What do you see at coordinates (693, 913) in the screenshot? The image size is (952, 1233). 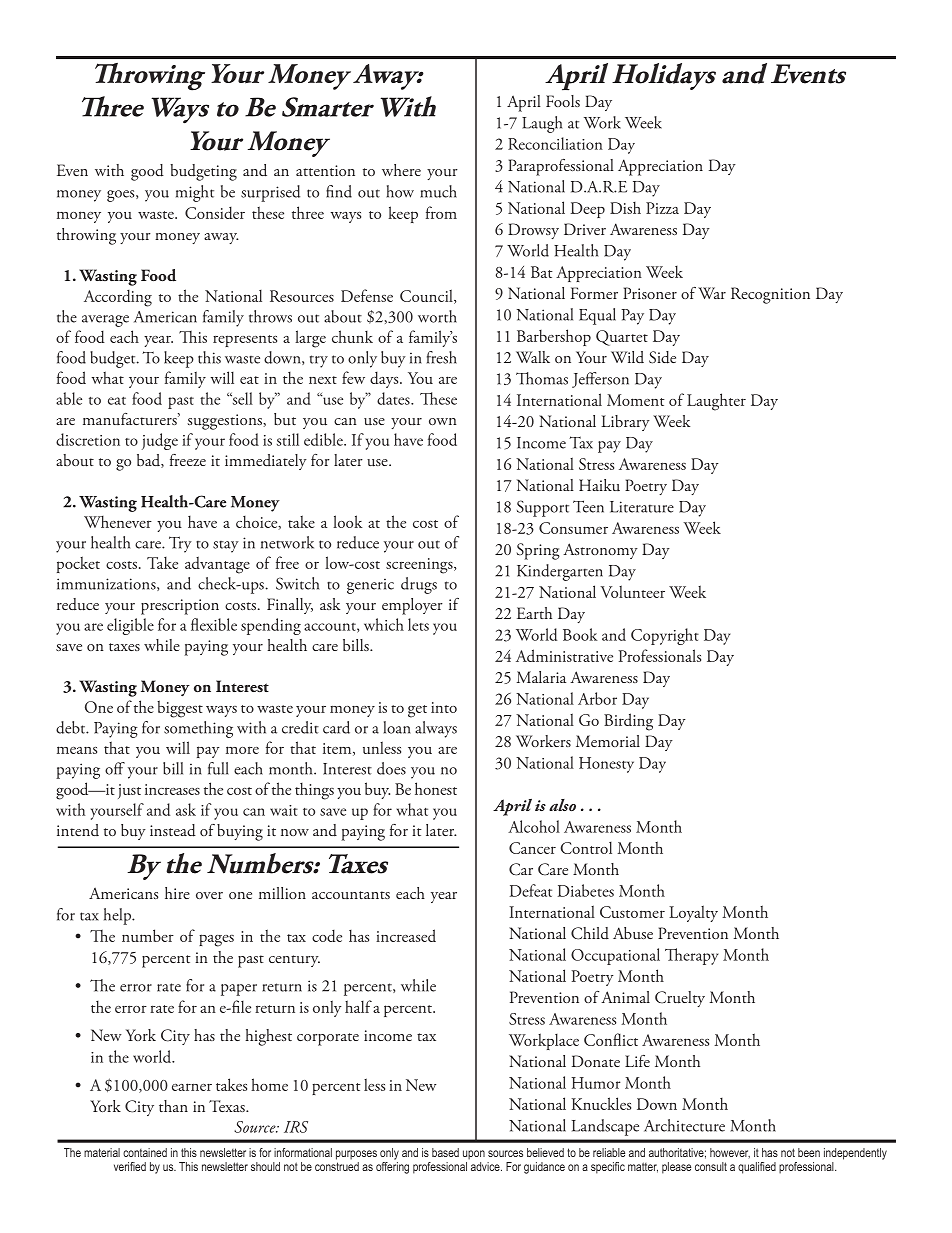 I see `Loyalty` at bounding box center [693, 913].
